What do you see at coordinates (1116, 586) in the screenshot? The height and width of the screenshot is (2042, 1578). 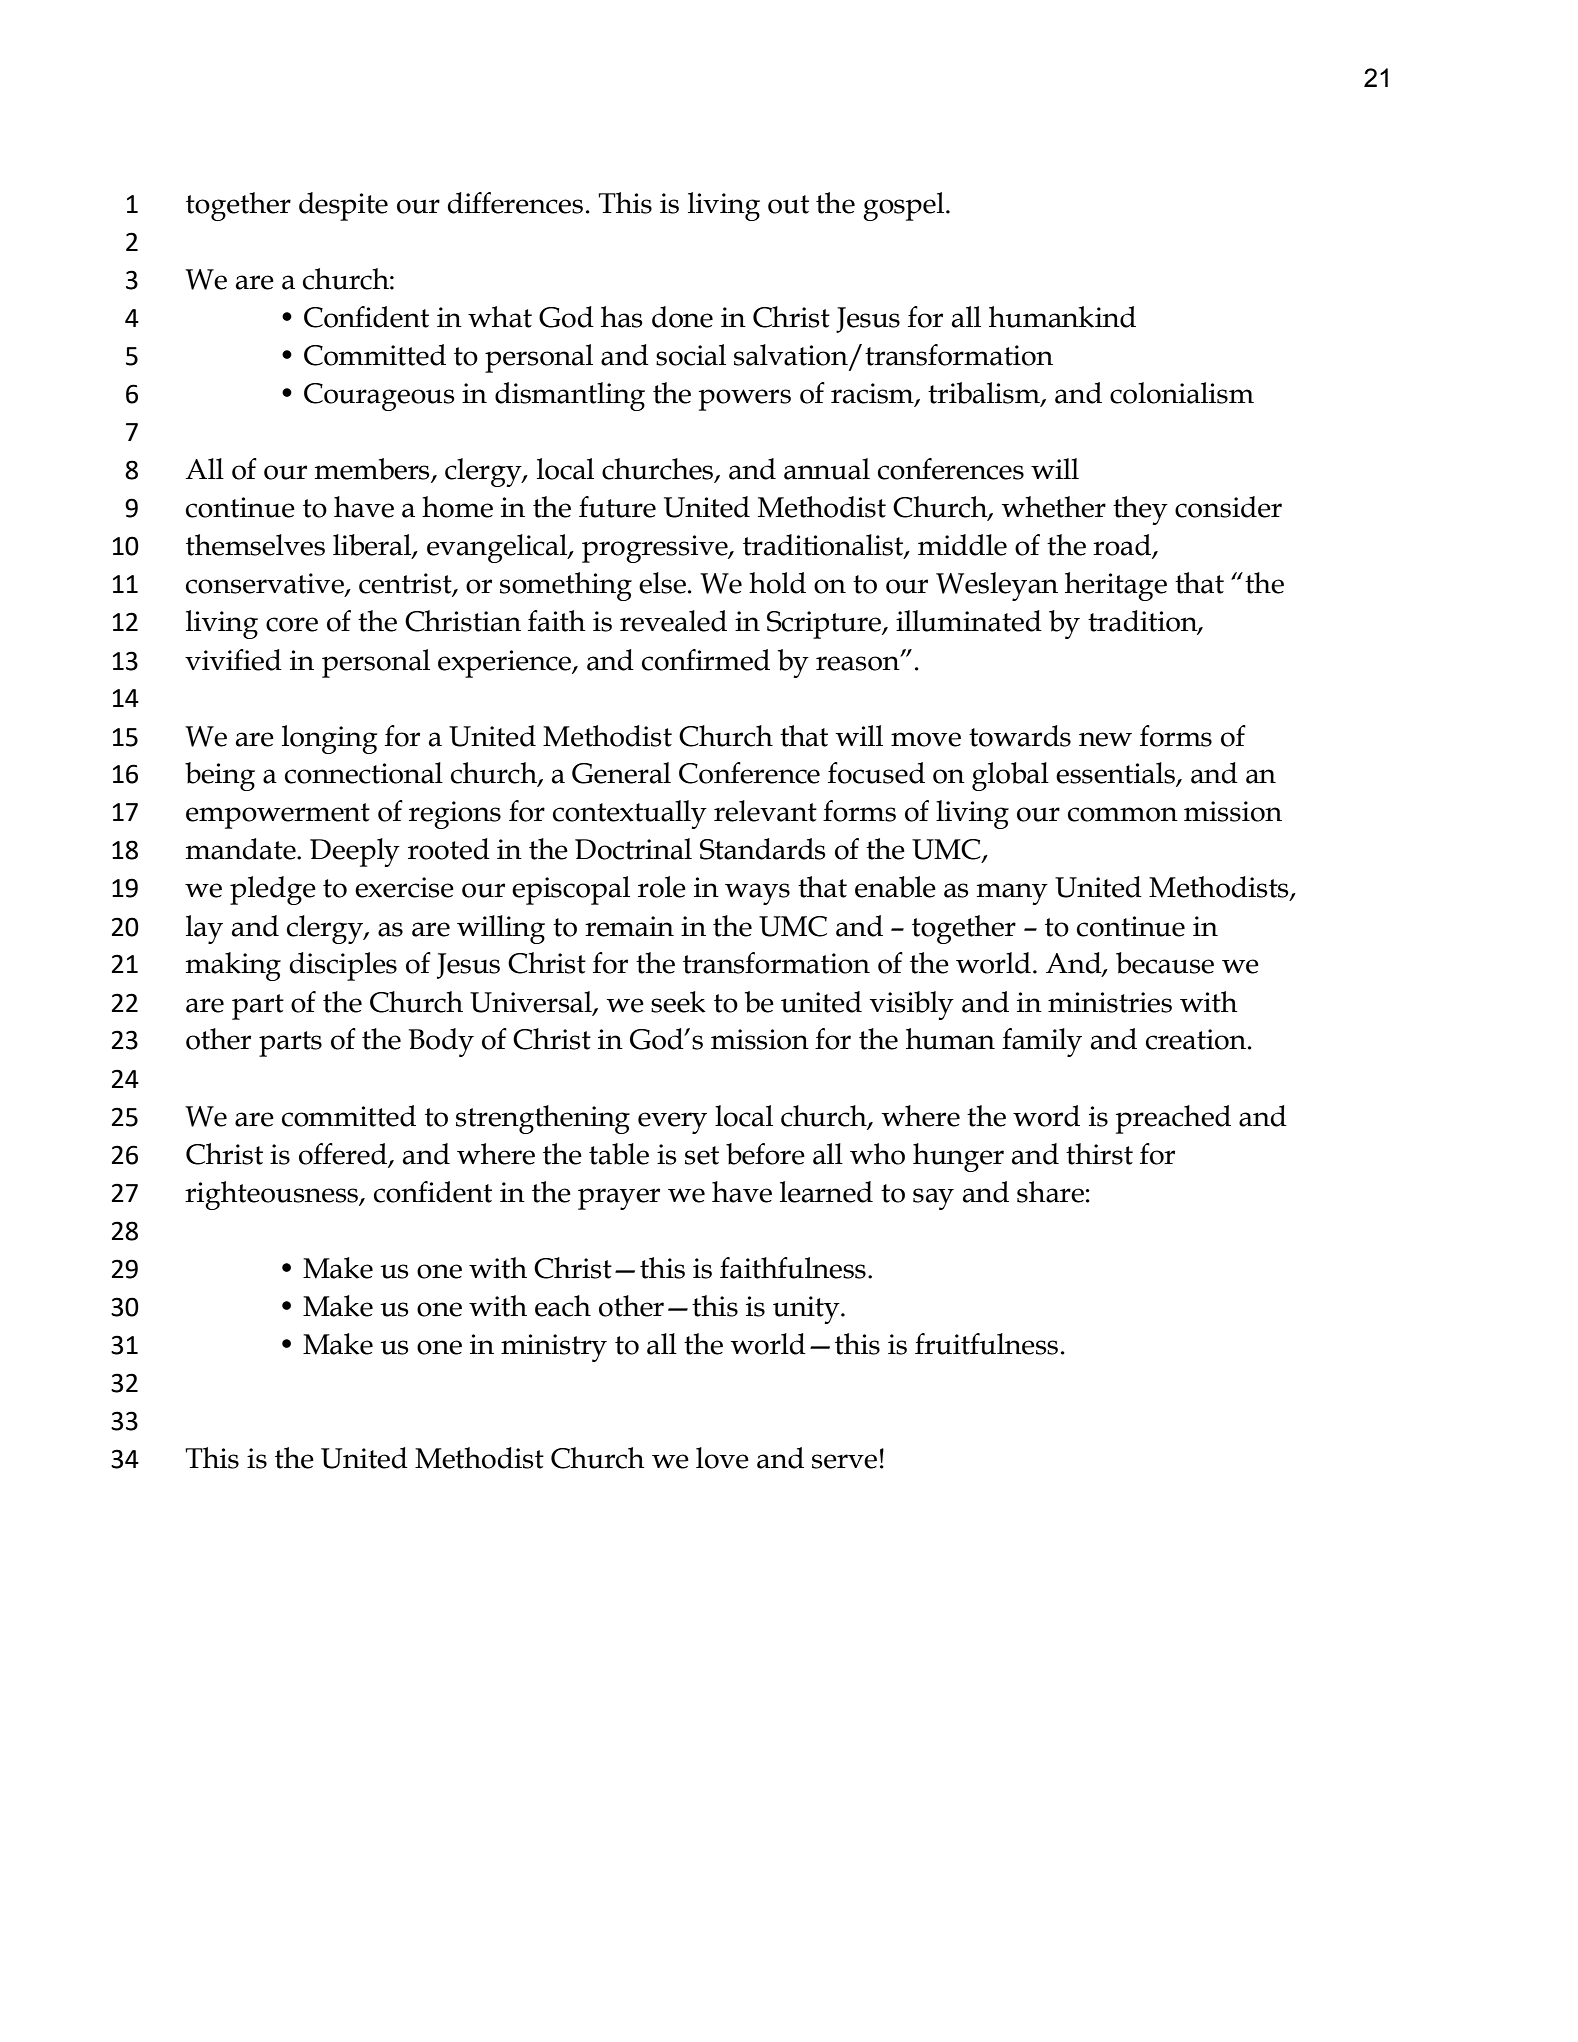 I see `heritage` at bounding box center [1116, 586].
